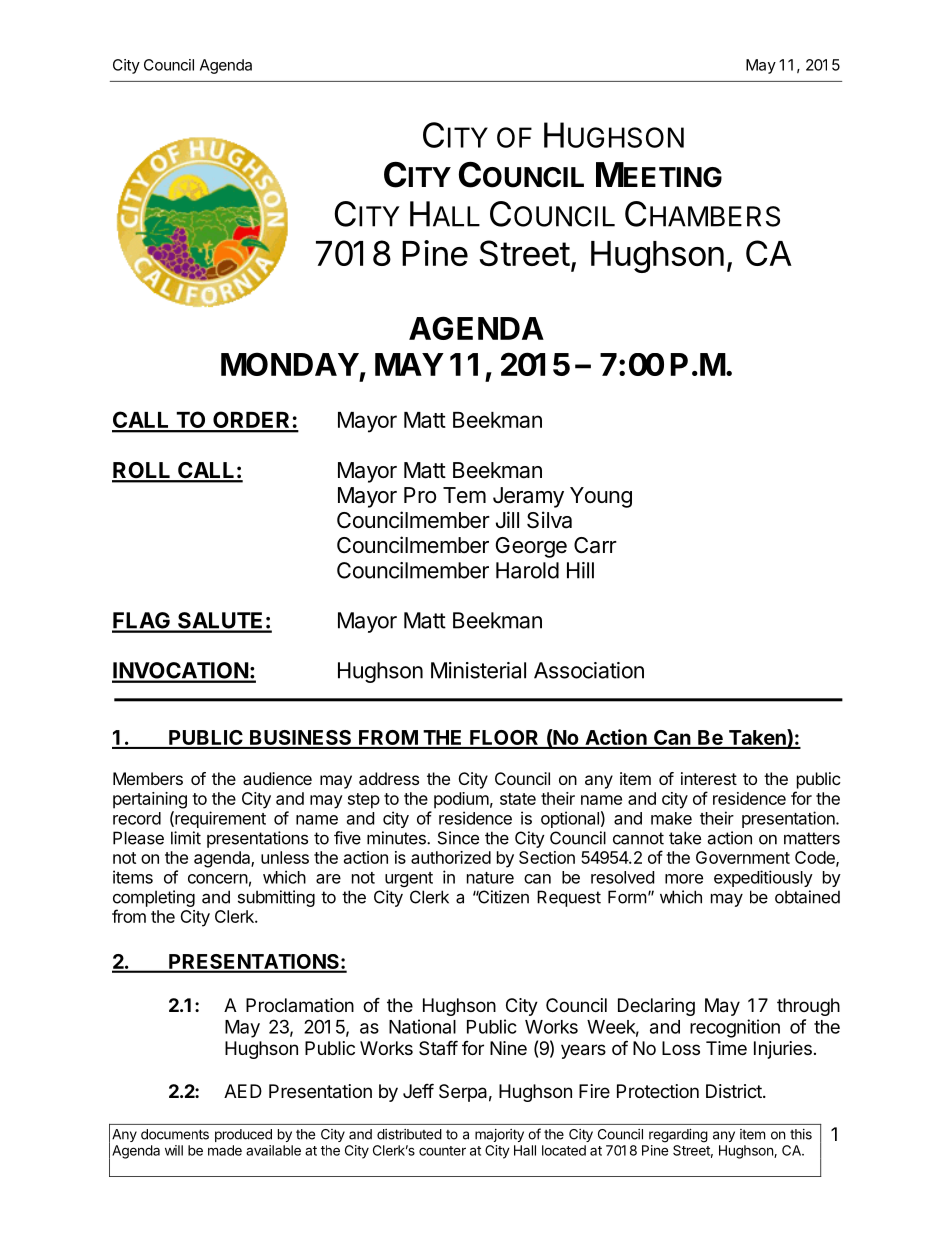 The width and height of the screenshot is (952, 1233). Describe the element at coordinates (601, 497) in the screenshot. I see `Young` at that location.
